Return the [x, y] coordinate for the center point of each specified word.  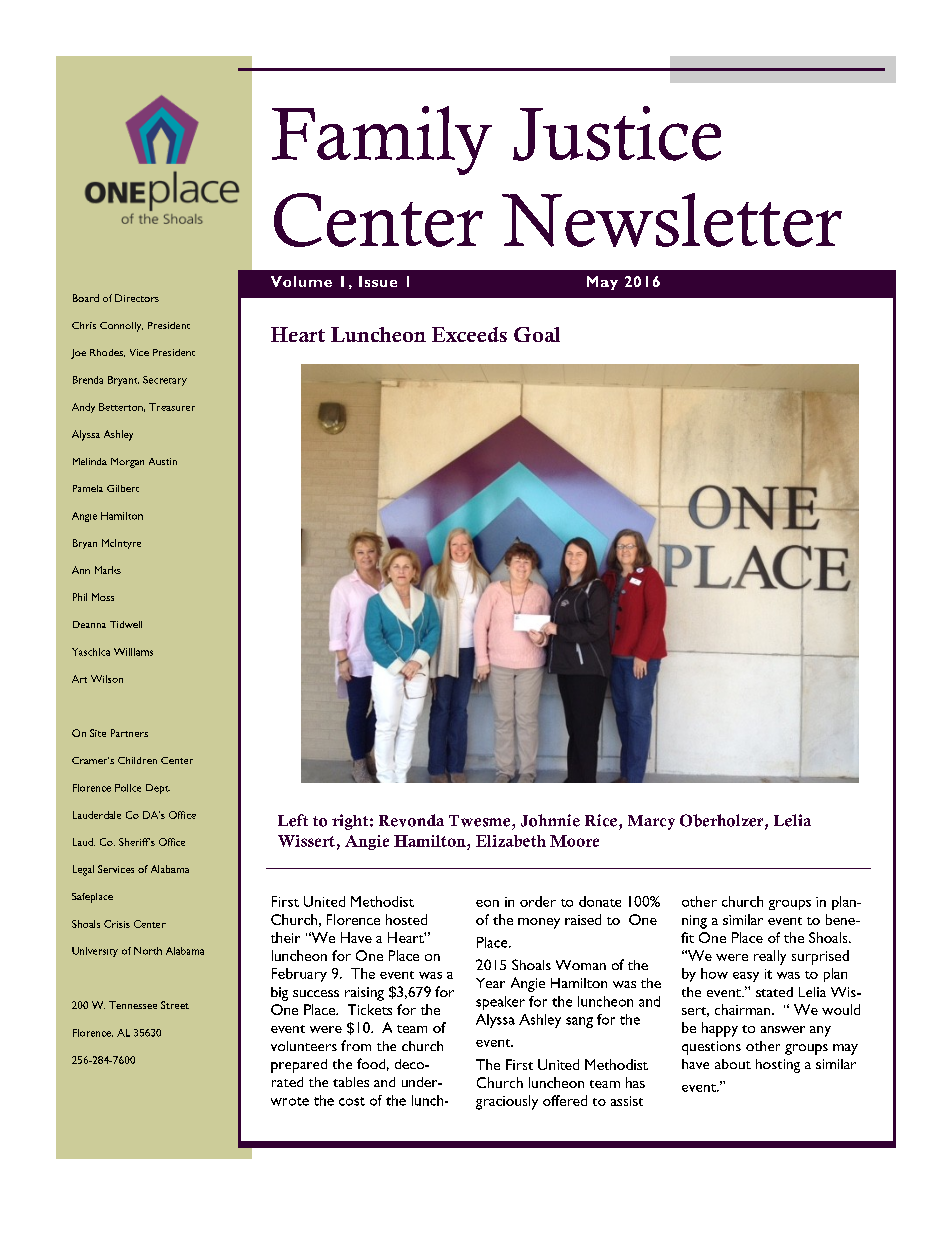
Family [382, 140]
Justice [617, 133]
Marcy [651, 822]
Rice [601, 820]
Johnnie [550, 820]
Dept [158, 789]
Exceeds [469, 334]
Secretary [165, 381]
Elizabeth [511, 841]
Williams [133, 652]
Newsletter [672, 220]
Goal [537, 334]
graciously [507, 1102]
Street [175, 1005]
